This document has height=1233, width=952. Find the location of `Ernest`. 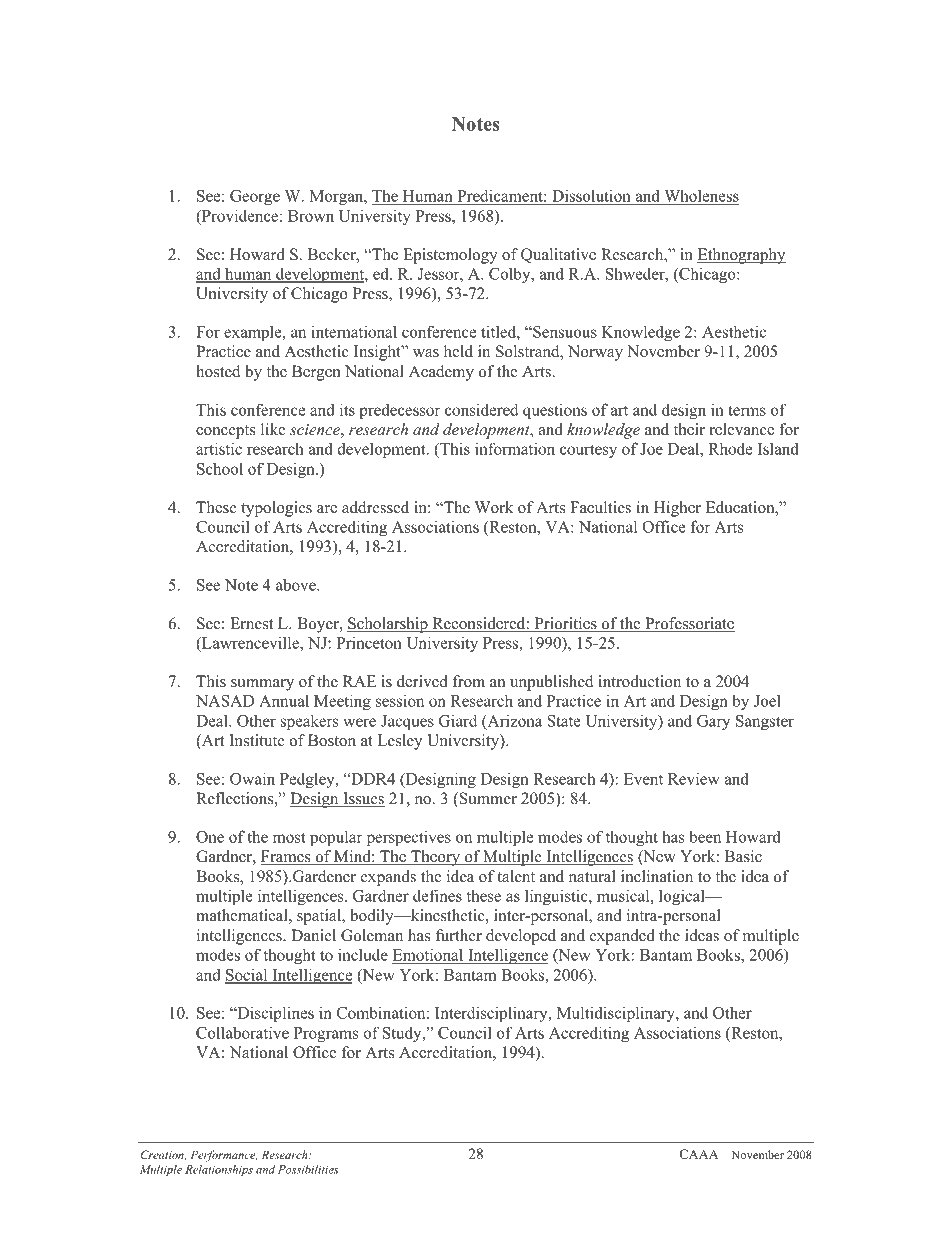

Ernest is located at coordinates (251, 623).
